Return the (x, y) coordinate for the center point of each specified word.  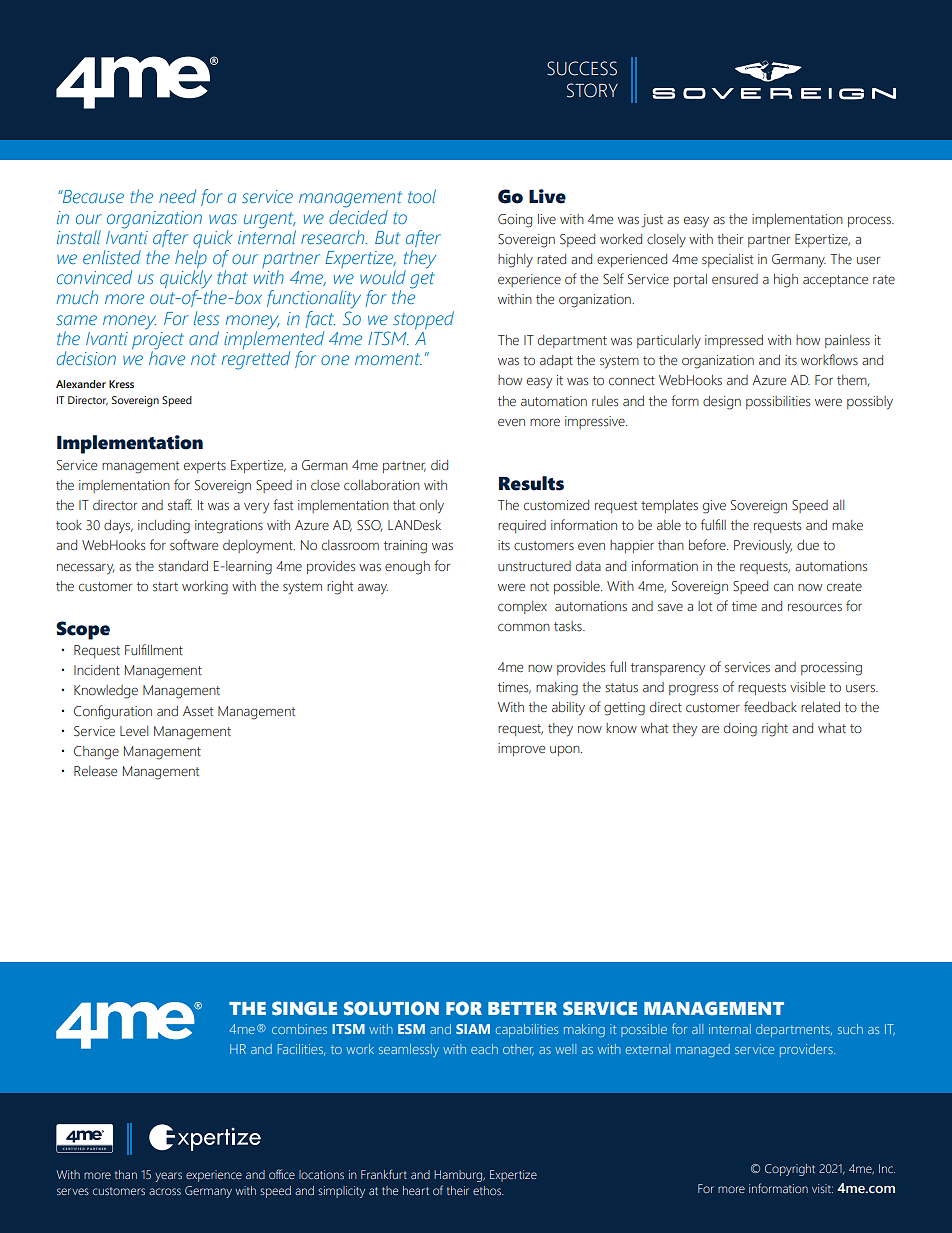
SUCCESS (582, 68)
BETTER (522, 1008)
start (165, 586)
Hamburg (459, 1176)
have (167, 357)
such (850, 1029)
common (524, 628)
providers (807, 1050)
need (177, 196)
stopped (423, 320)
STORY (592, 90)
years (168, 1177)
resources (815, 608)
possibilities (778, 402)
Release (95, 771)
